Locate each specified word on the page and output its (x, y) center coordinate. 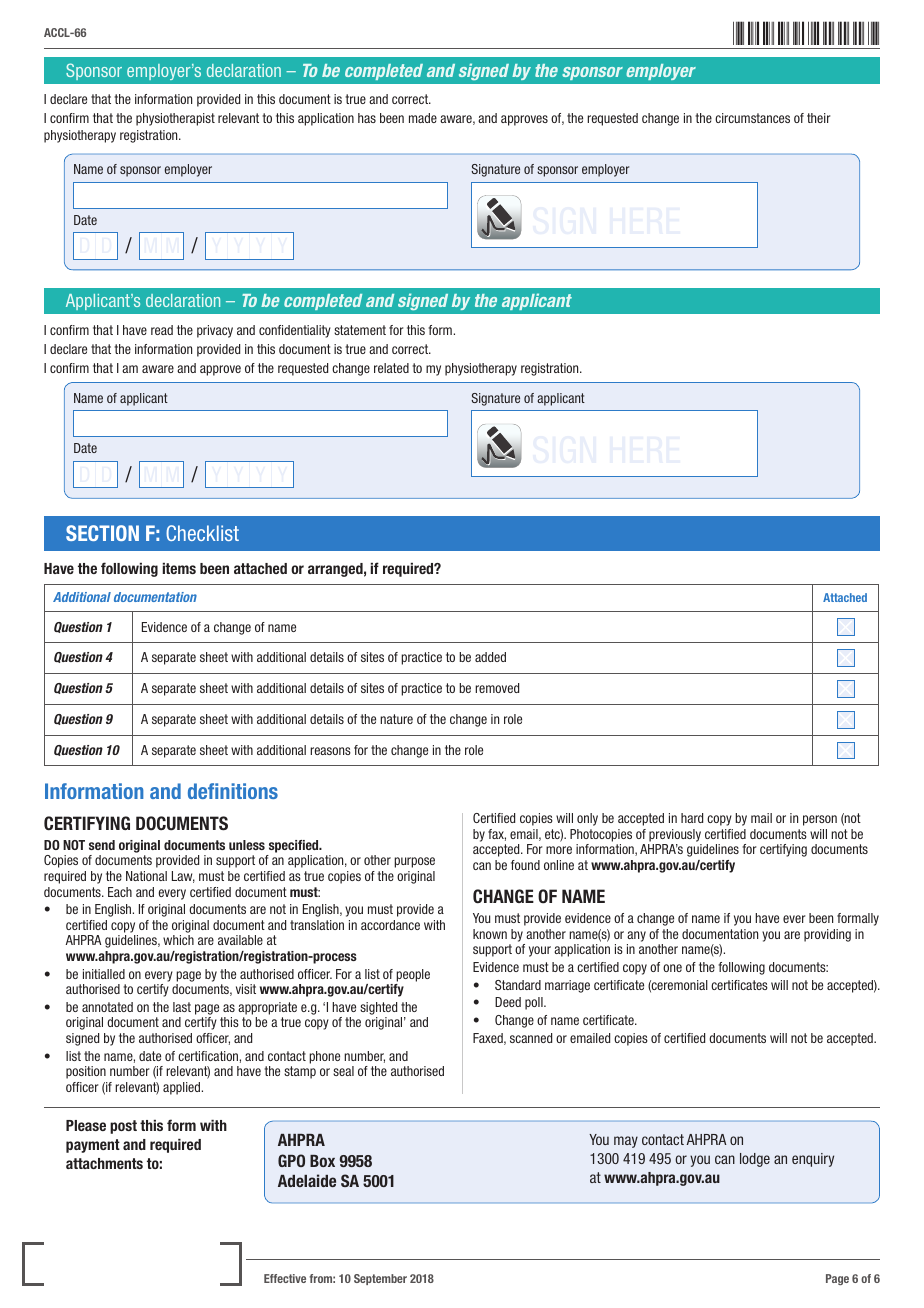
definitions (233, 791)
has (367, 118)
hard (692, 818)
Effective (285, 1278)
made (423, 118)
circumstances (752, 118)
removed (497, 688)
